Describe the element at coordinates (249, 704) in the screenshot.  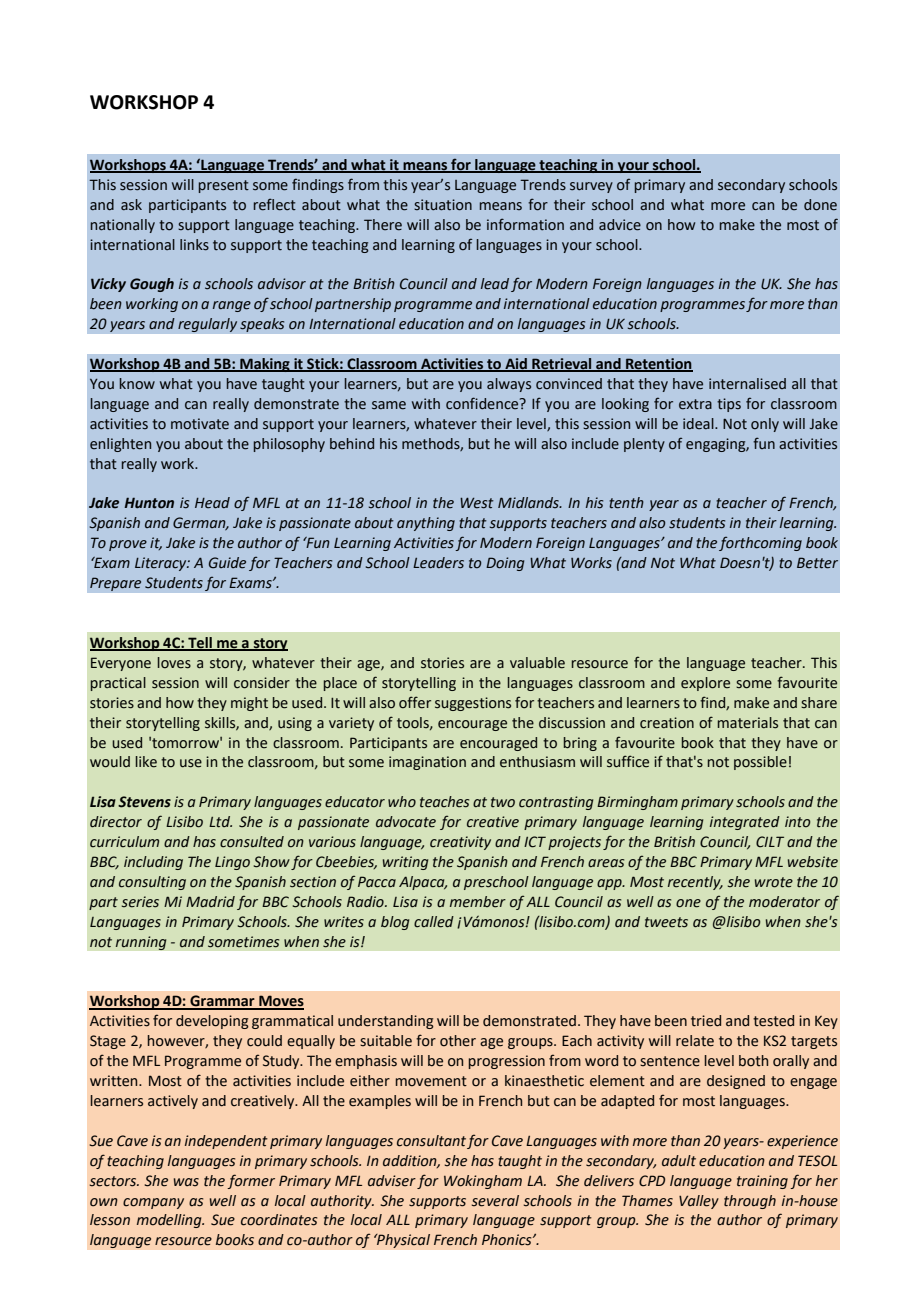
I see `might` at that location.
